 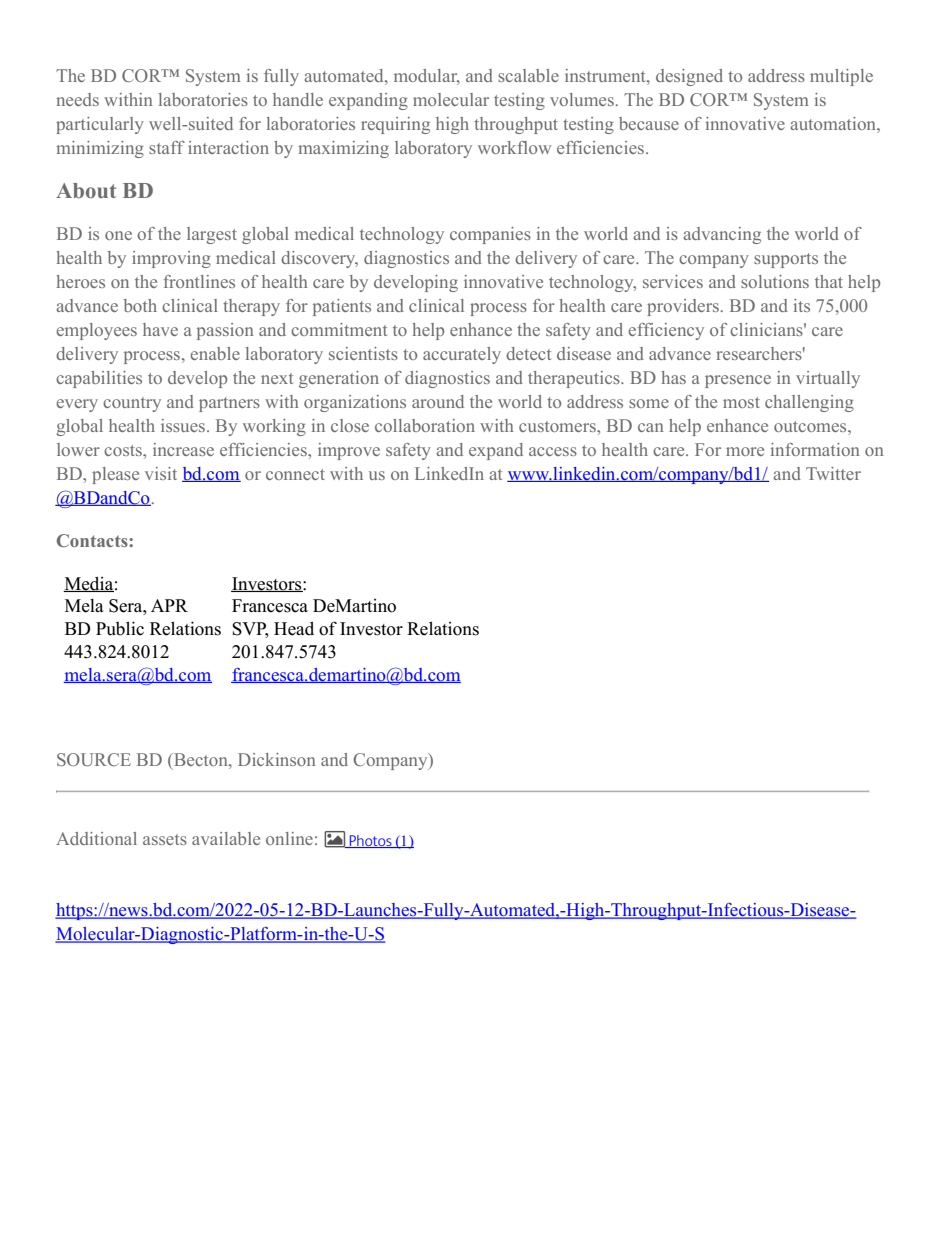 What do you see at coordinates (833, 473) in the screenshot?
I see `Twitter` at bounding box center [833, 473].
